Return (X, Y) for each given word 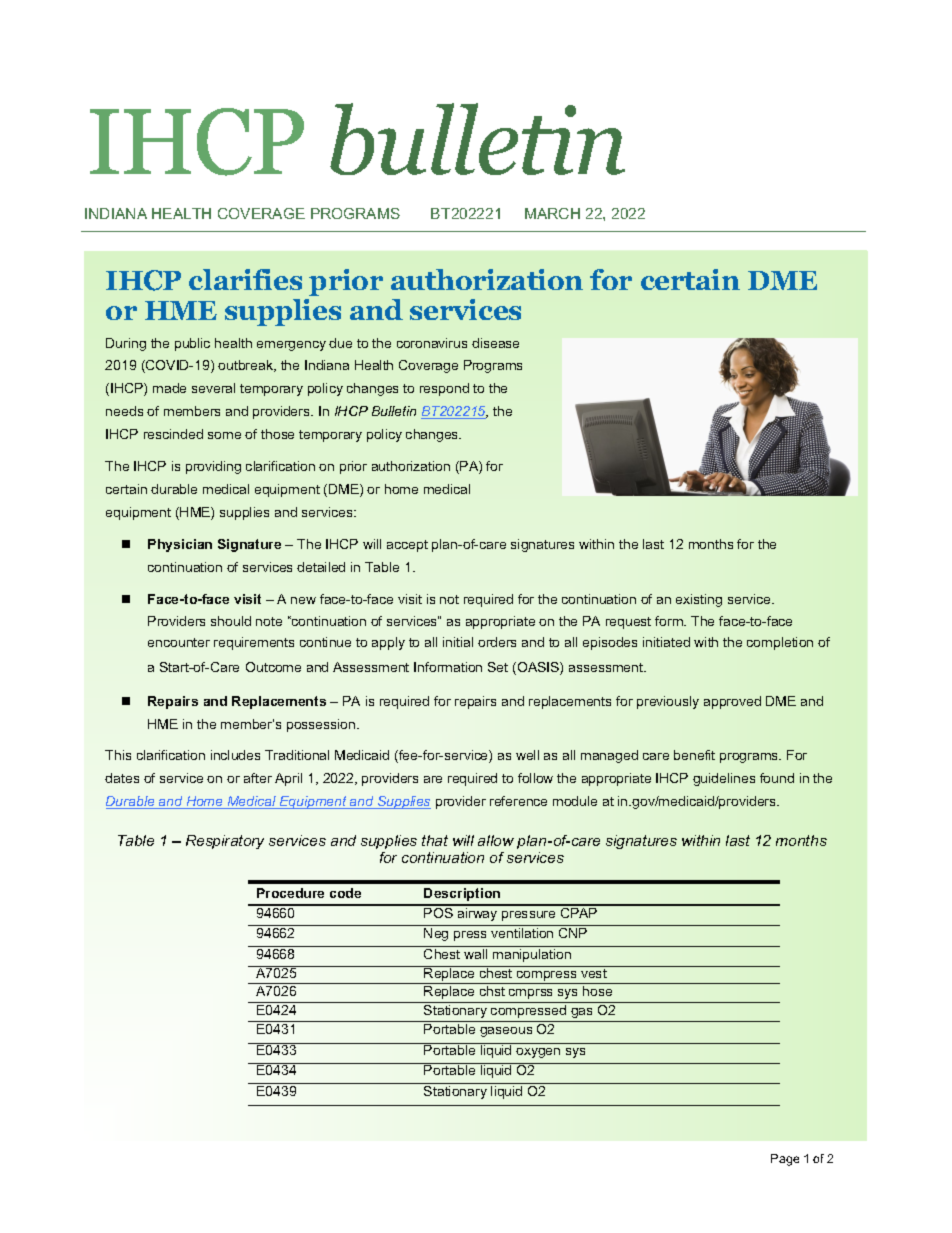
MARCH (552, 213)
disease (495, 343)
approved (732, 702)
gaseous (506, 1032)
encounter (179, 642)
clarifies (245, 279)
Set (498, 667)
